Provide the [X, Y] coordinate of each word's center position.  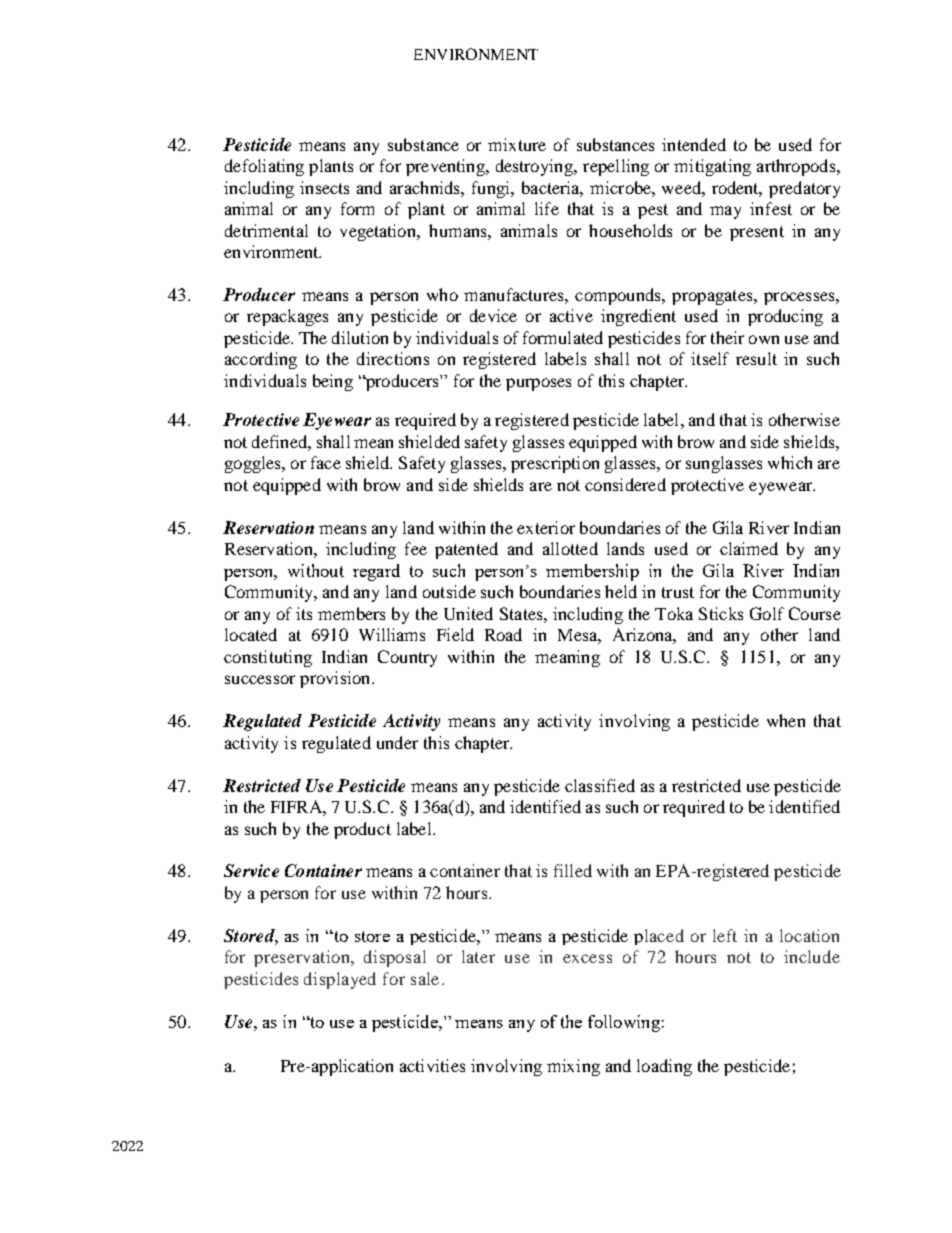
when [786, 720]
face [326, 462]
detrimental [266, 230]
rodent [737, 188]
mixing [573, 1067]
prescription [555, 464]
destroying [536, 167]
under [397, 742]
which [790, 462]
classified [600, 785]
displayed [340, 980]
